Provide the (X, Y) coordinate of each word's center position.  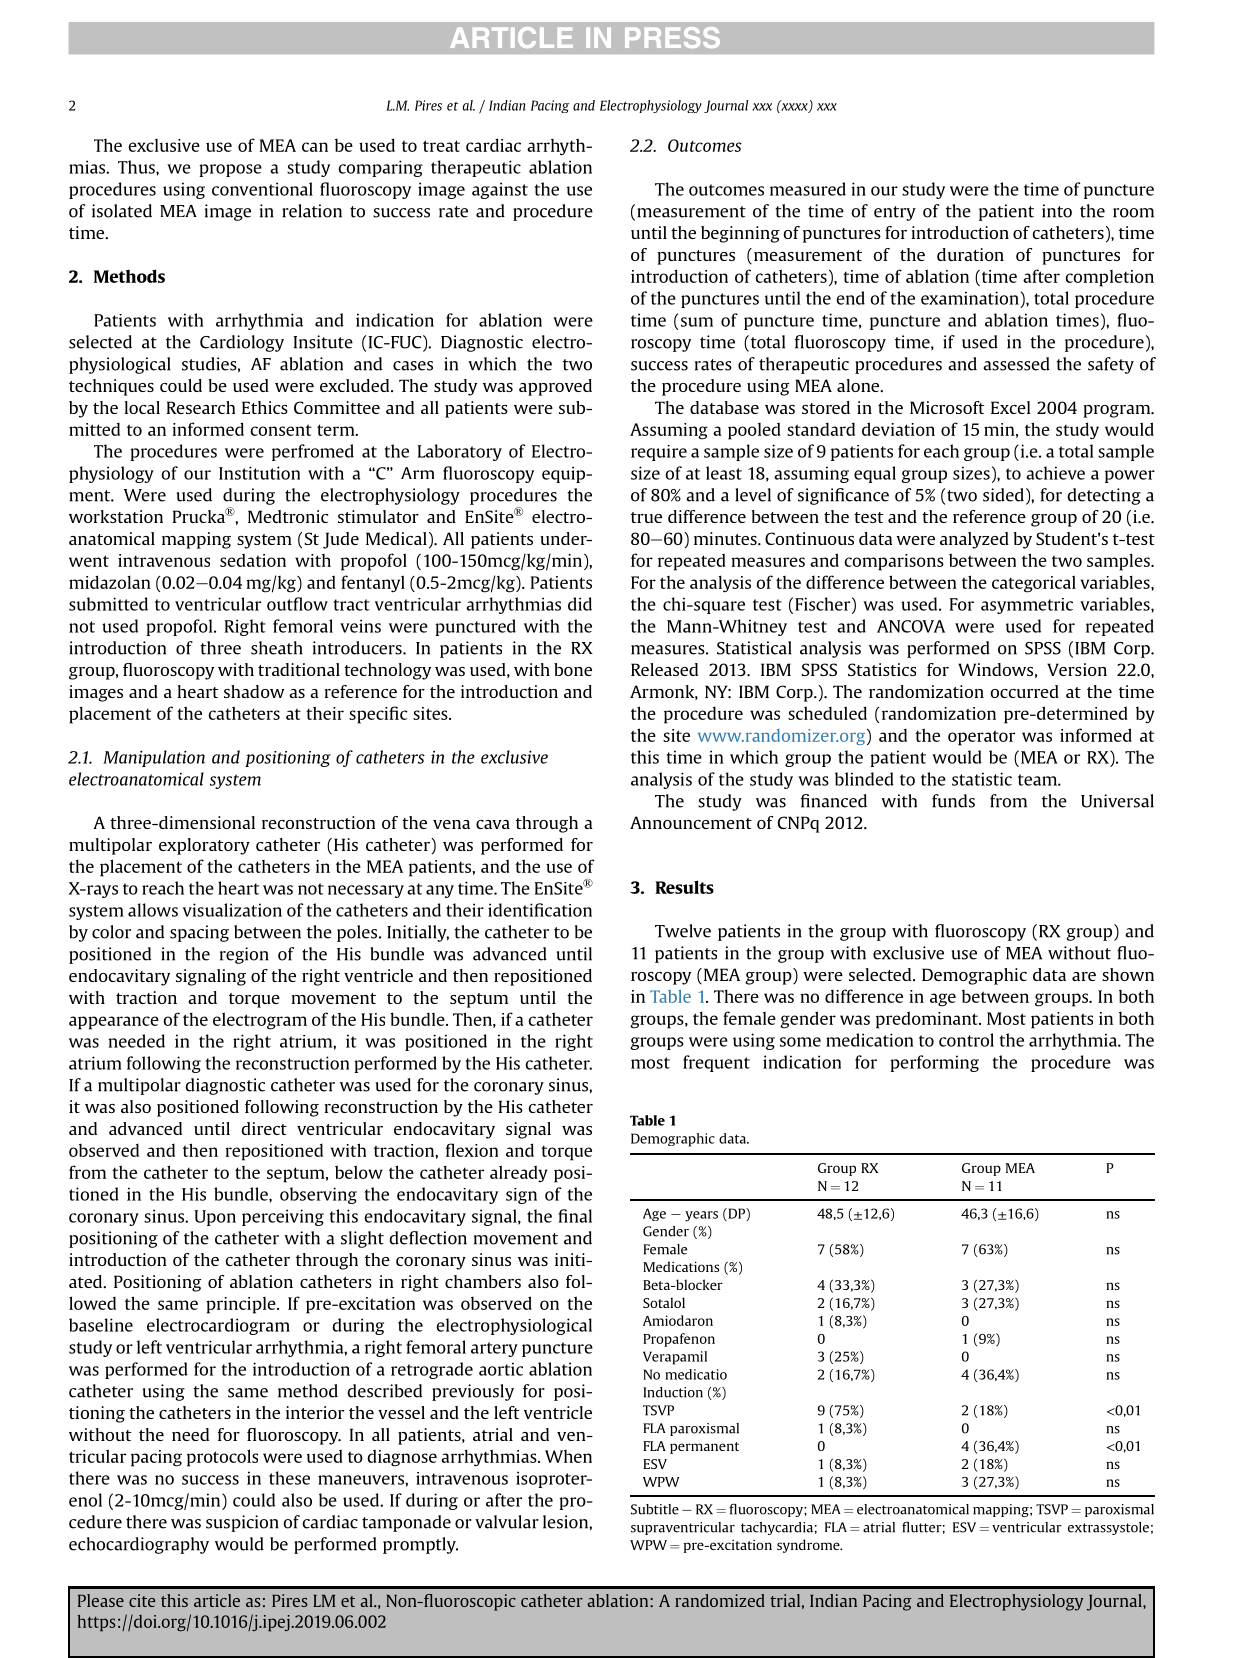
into (1057, 211)
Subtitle (655, 1509)
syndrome (809, 1546)
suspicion (242, 1523)
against (500, 190)
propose (230, 170)
